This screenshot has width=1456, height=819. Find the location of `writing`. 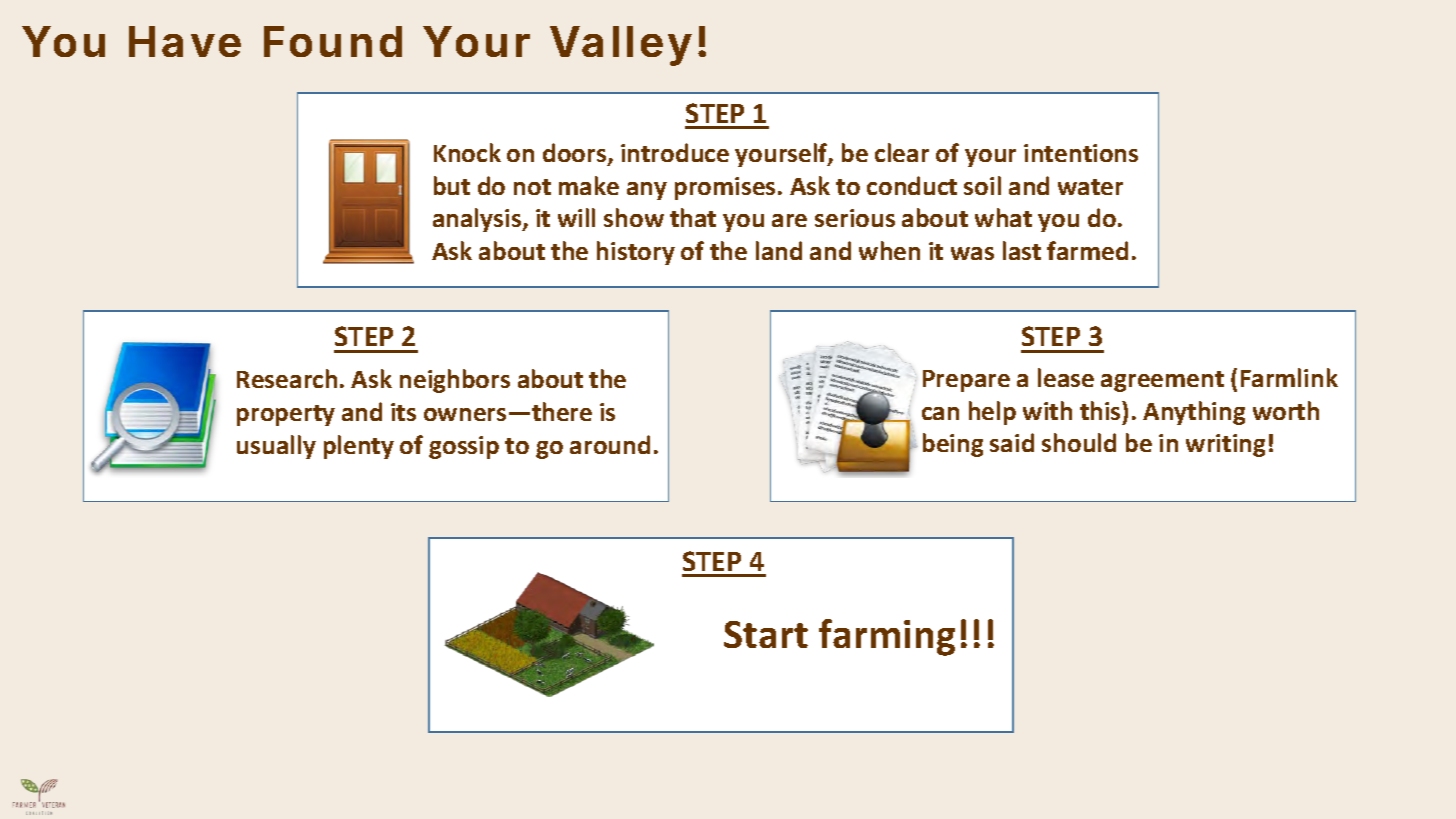

writing is located at coordinates (1225, 445).
